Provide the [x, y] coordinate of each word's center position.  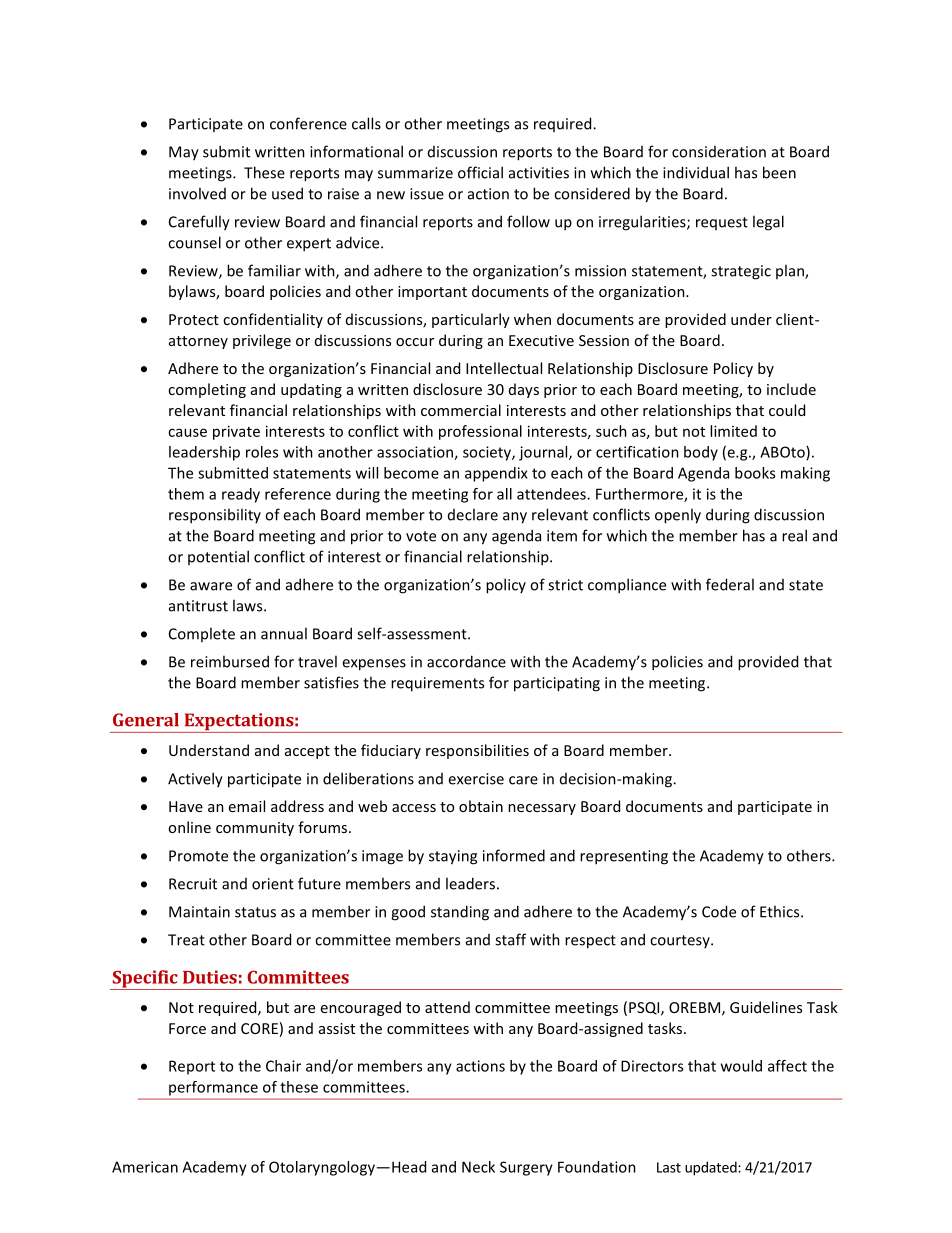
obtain [481, 806]
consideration [719, 152]
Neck [478, 1167]
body [701, 453]
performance [213, 1088]
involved [197, 193]
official [480, 172]
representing [624, 857]
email [247, 806]
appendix [496, 474]
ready [241, 495]
